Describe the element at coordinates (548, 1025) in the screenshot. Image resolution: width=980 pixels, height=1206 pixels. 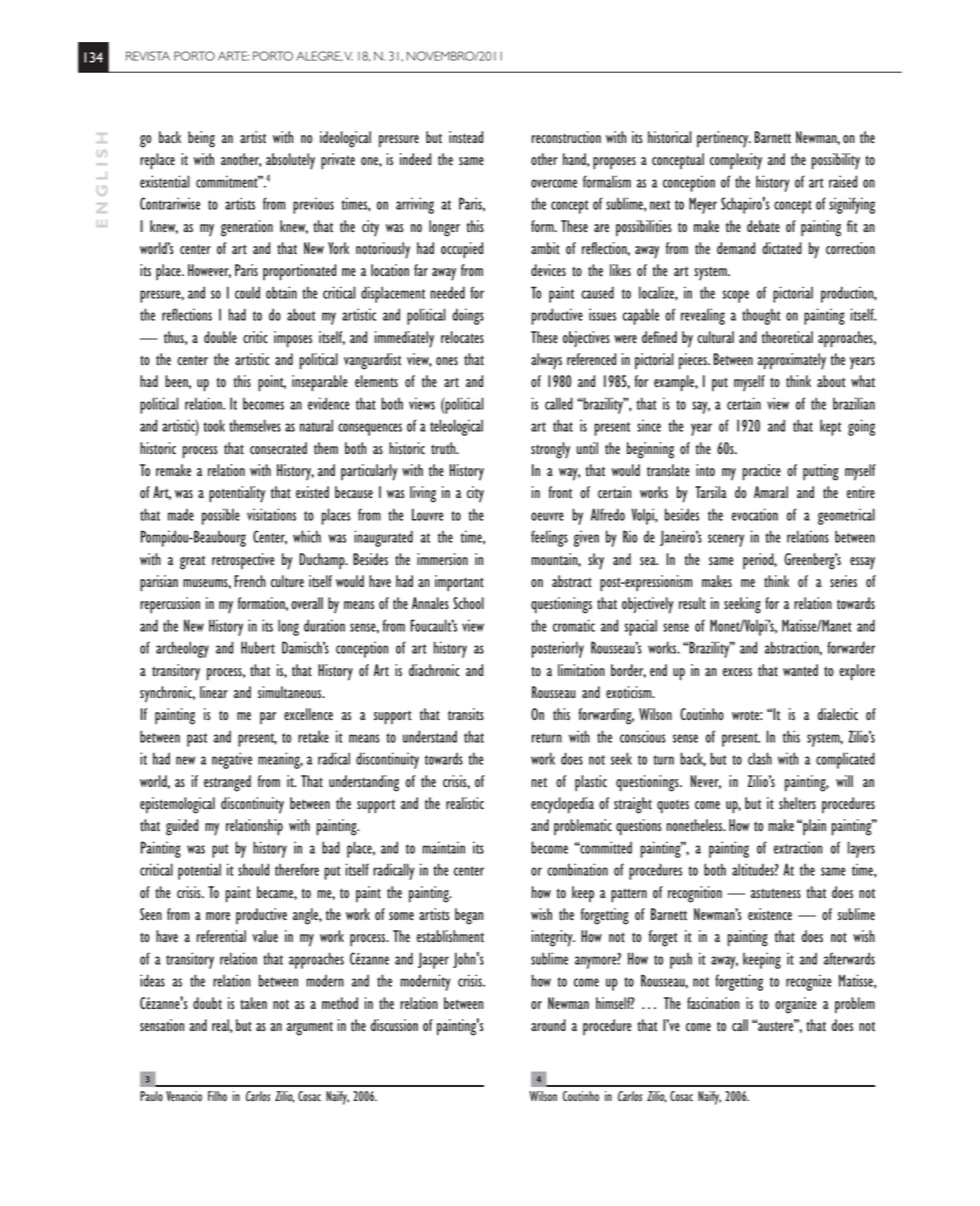
I see `around` at that location.
